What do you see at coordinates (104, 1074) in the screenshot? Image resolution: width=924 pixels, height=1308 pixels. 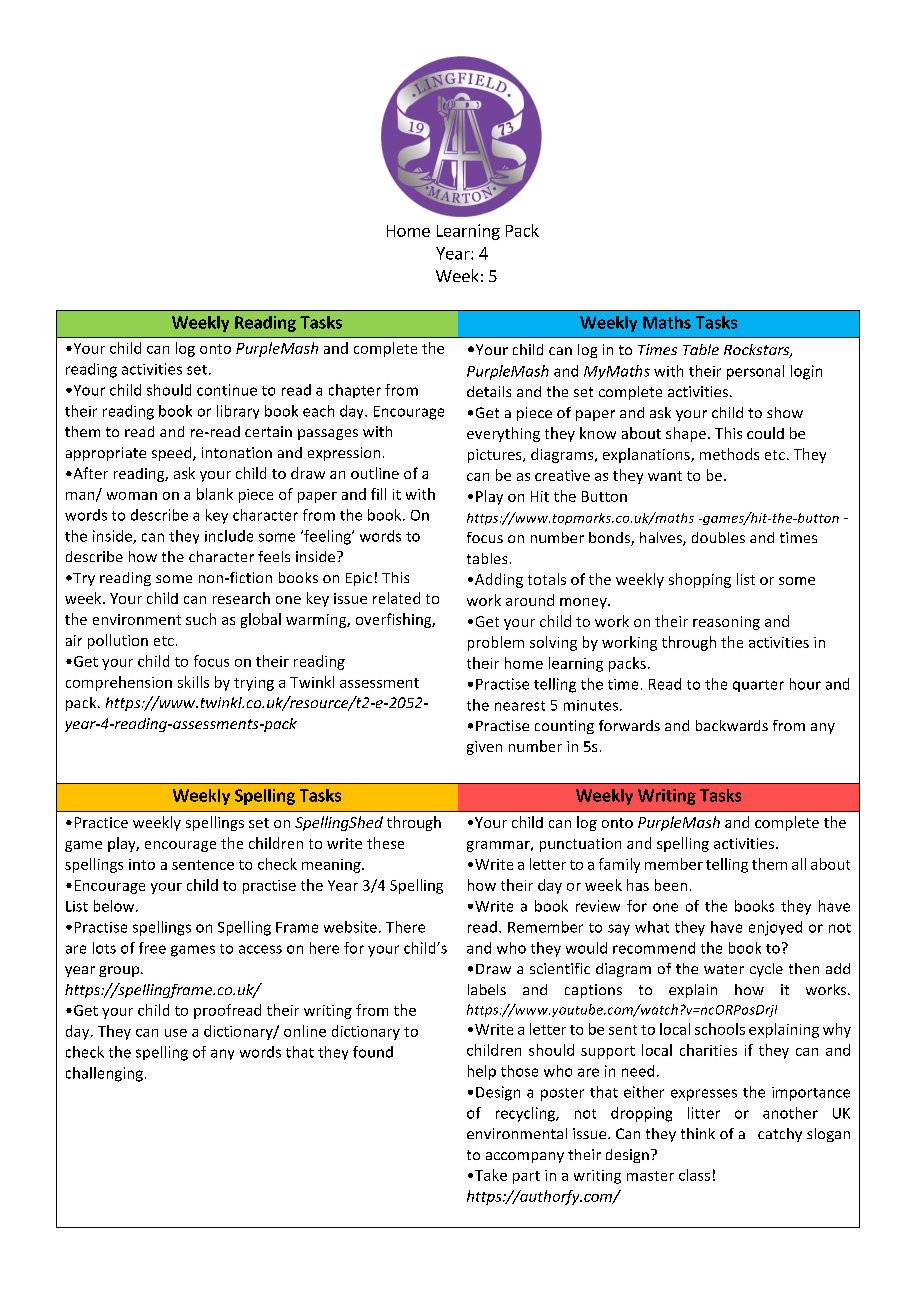 I see `challenging` at bounding box center [104, 1074].
